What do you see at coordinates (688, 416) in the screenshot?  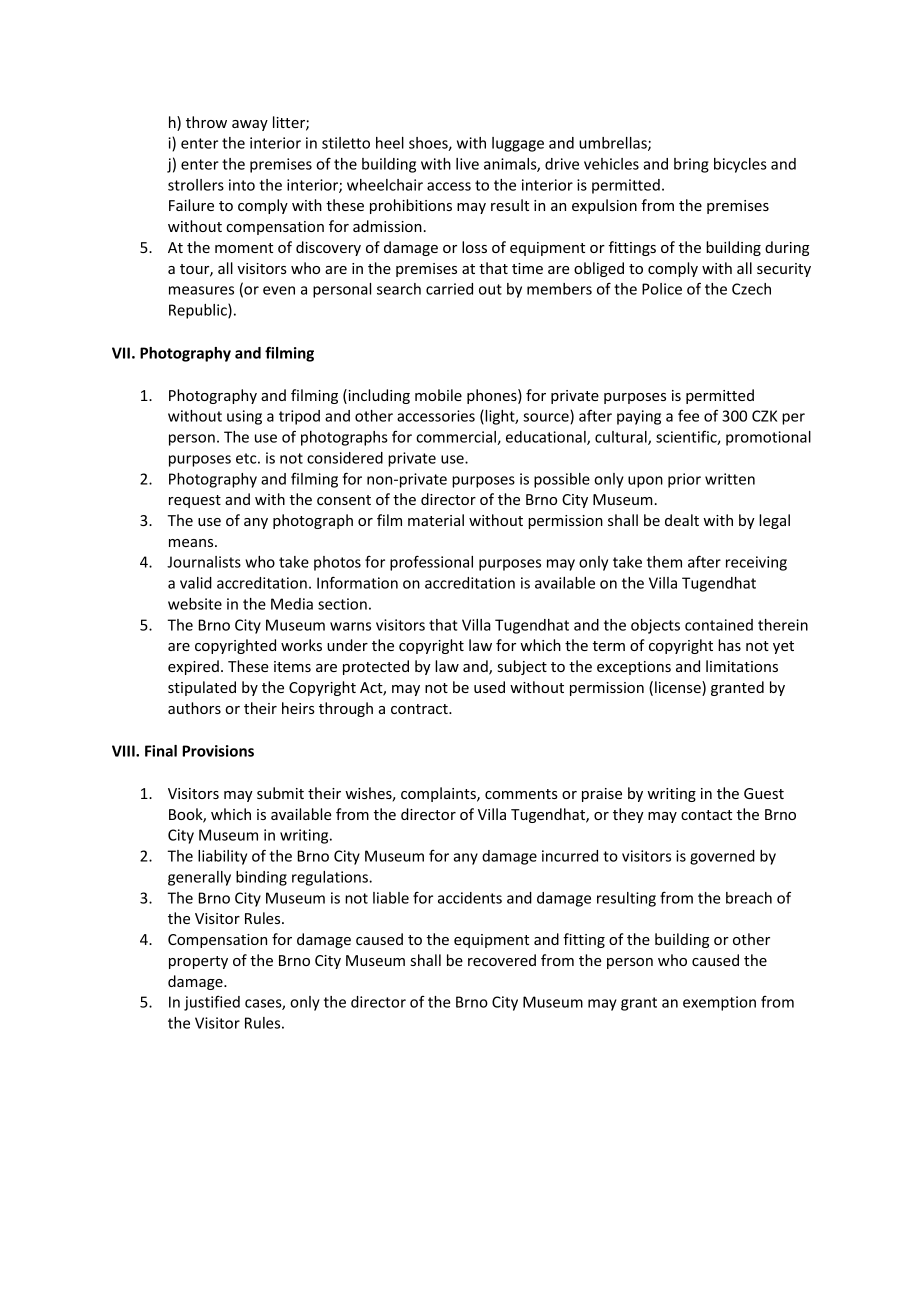 I see `fee` at bounding box center [688, 416].
